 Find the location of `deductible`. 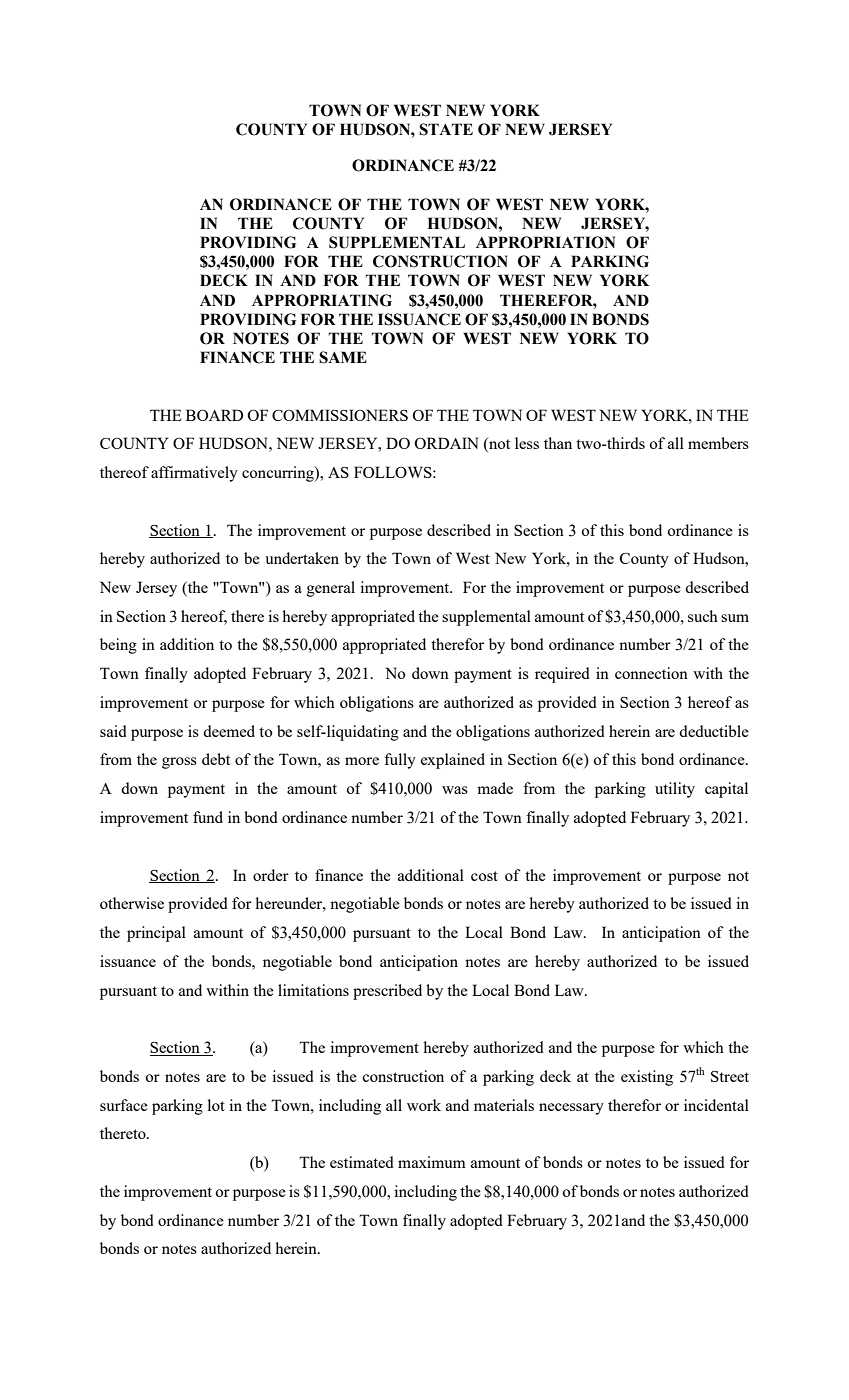

deductible is located at coordinates (714, 731).
